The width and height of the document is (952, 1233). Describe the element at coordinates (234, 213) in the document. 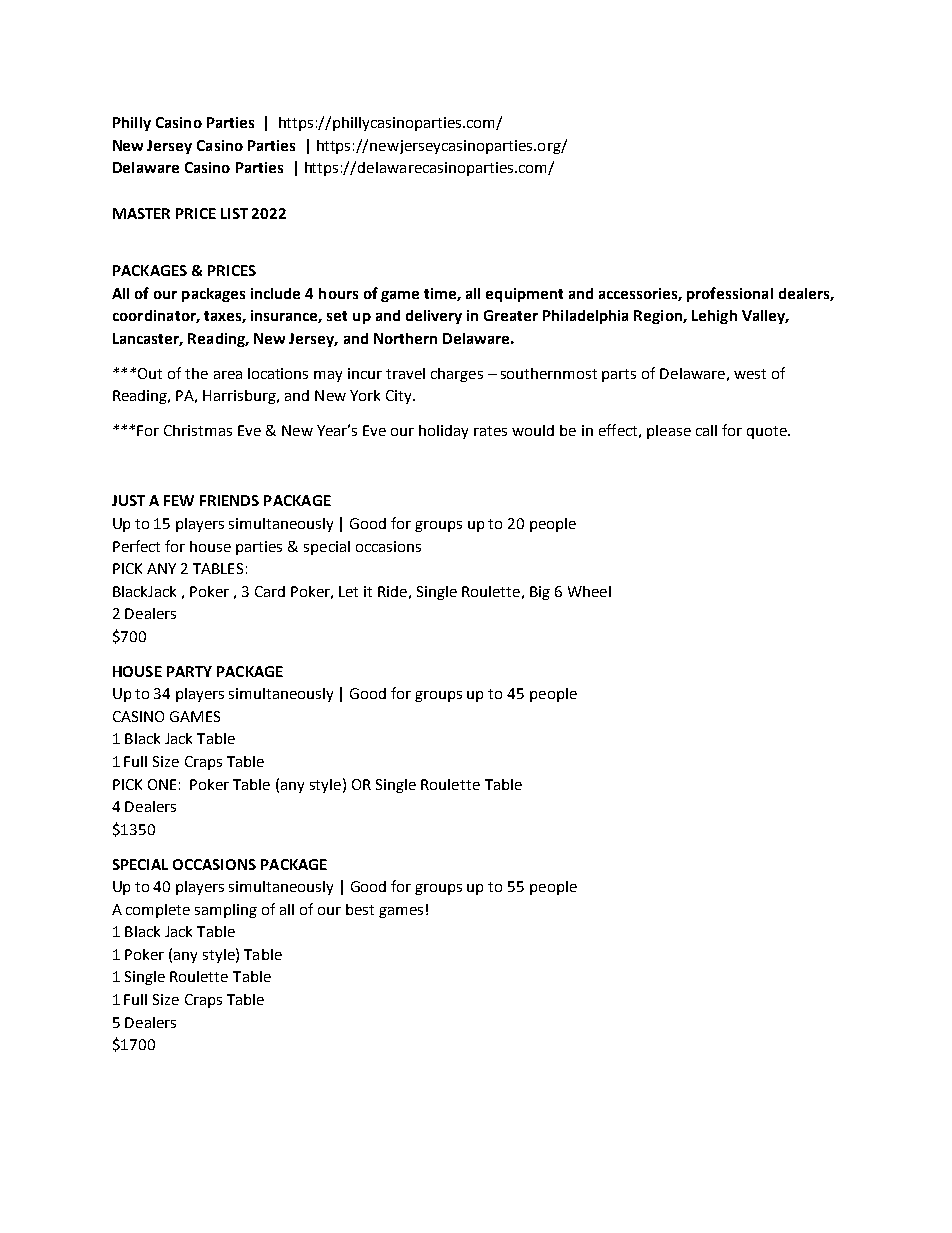

I see `LIST` at that location.
